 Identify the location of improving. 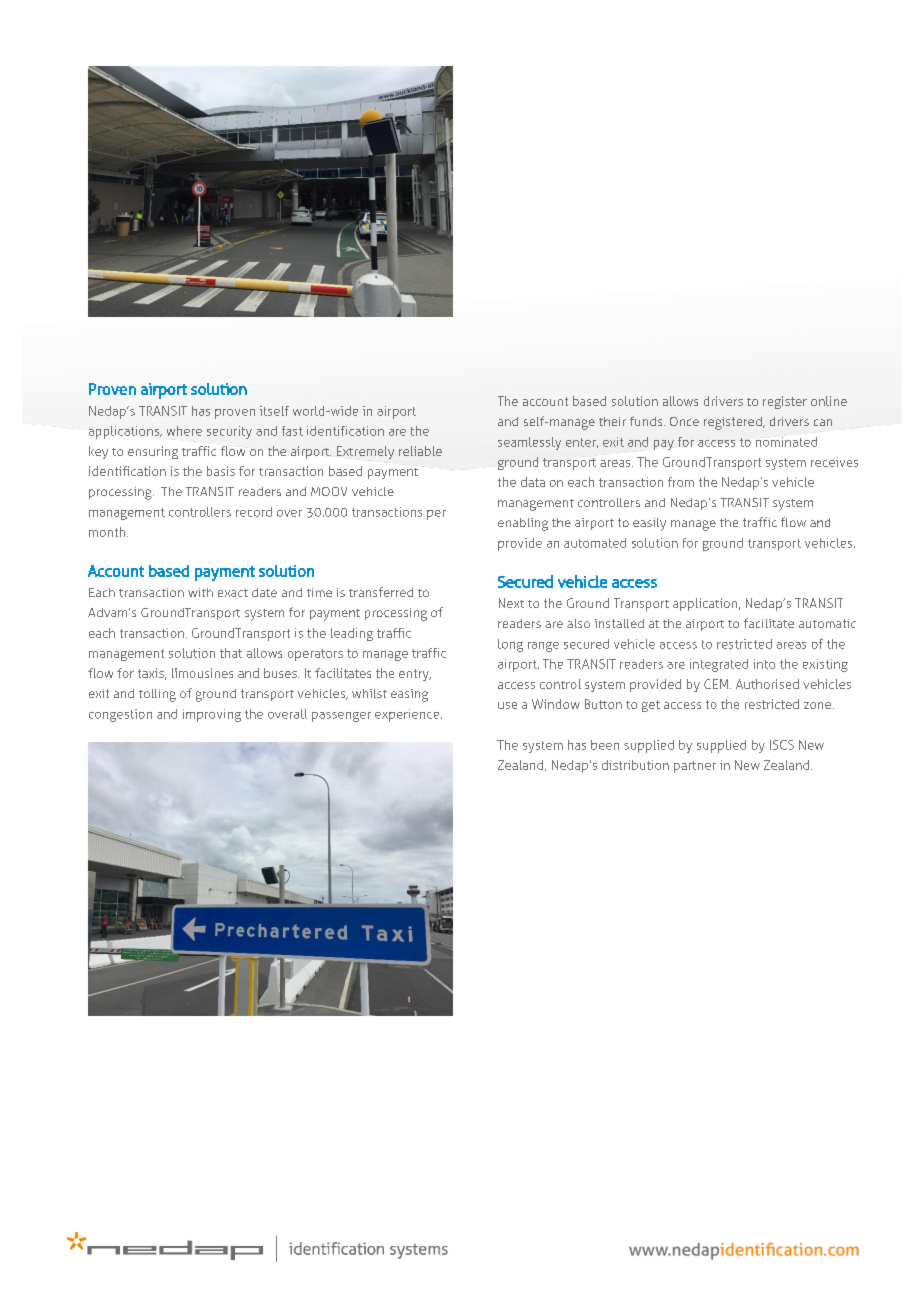
(212, 715).
